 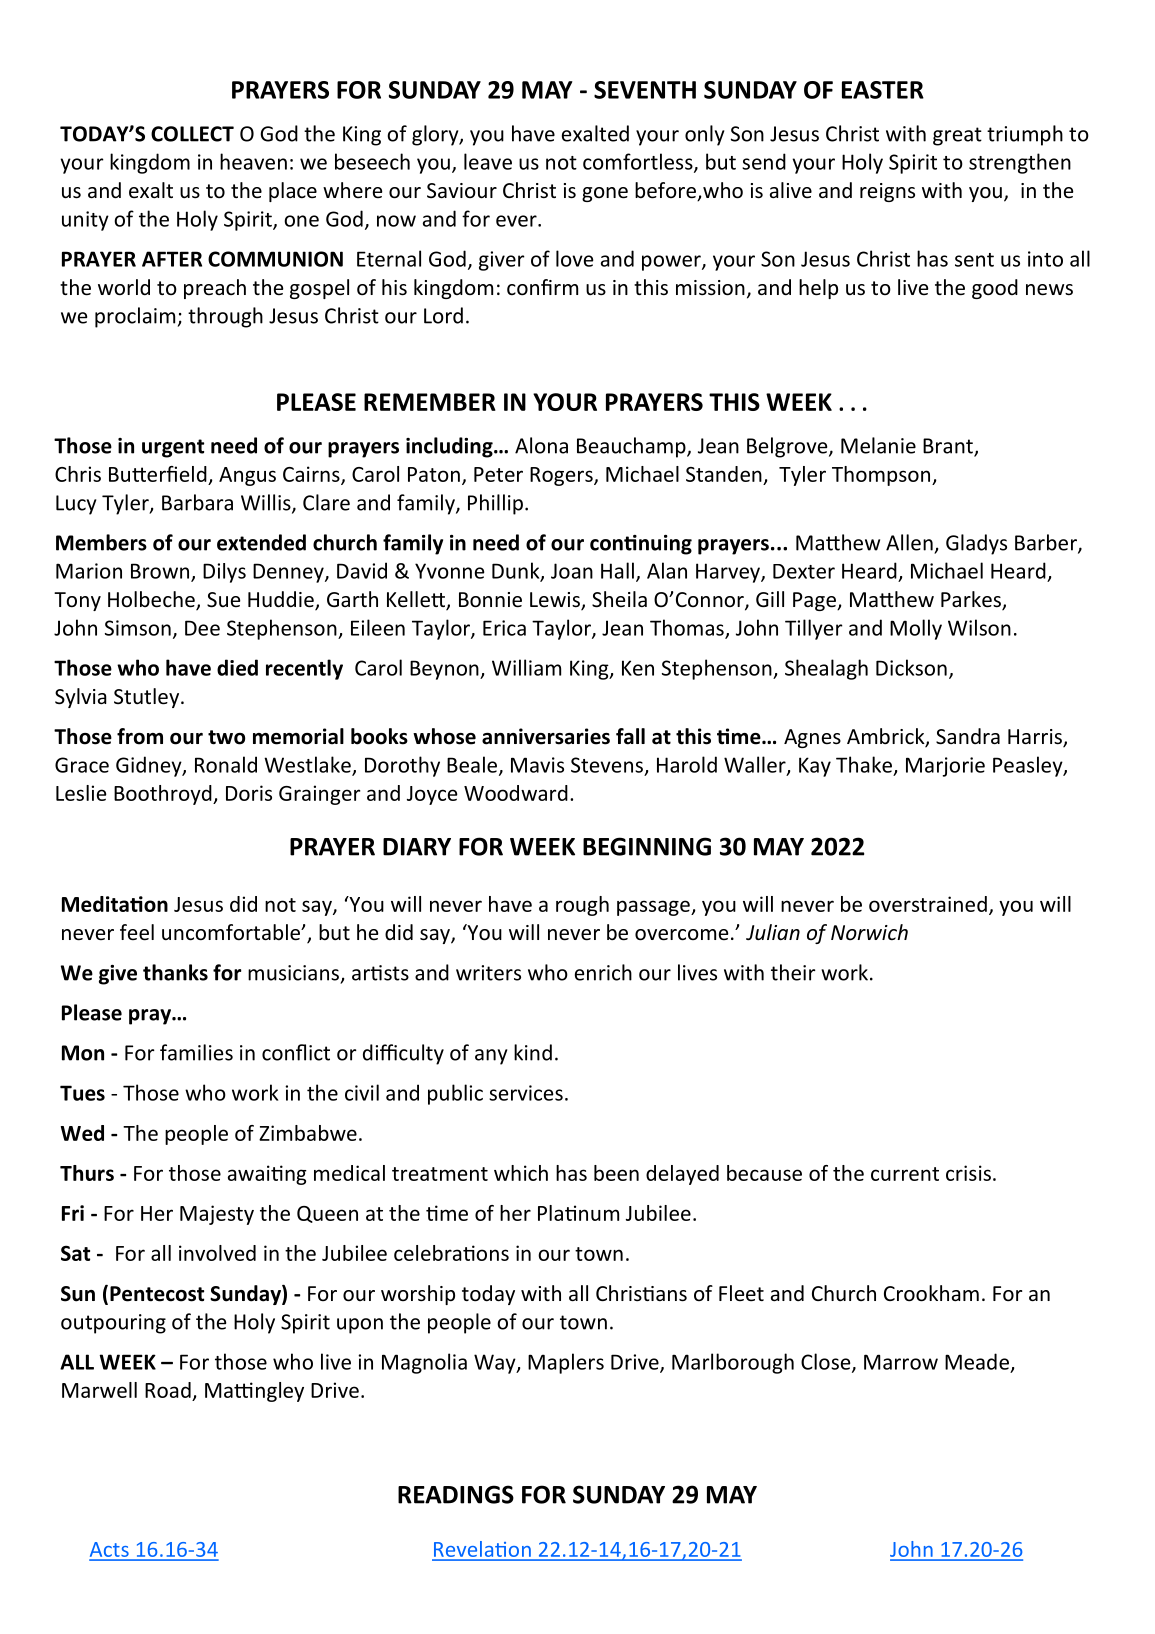 What do you see at coordinates (957, 136) in the screenshot?
I see `great` at bounding box center [957, 136].
